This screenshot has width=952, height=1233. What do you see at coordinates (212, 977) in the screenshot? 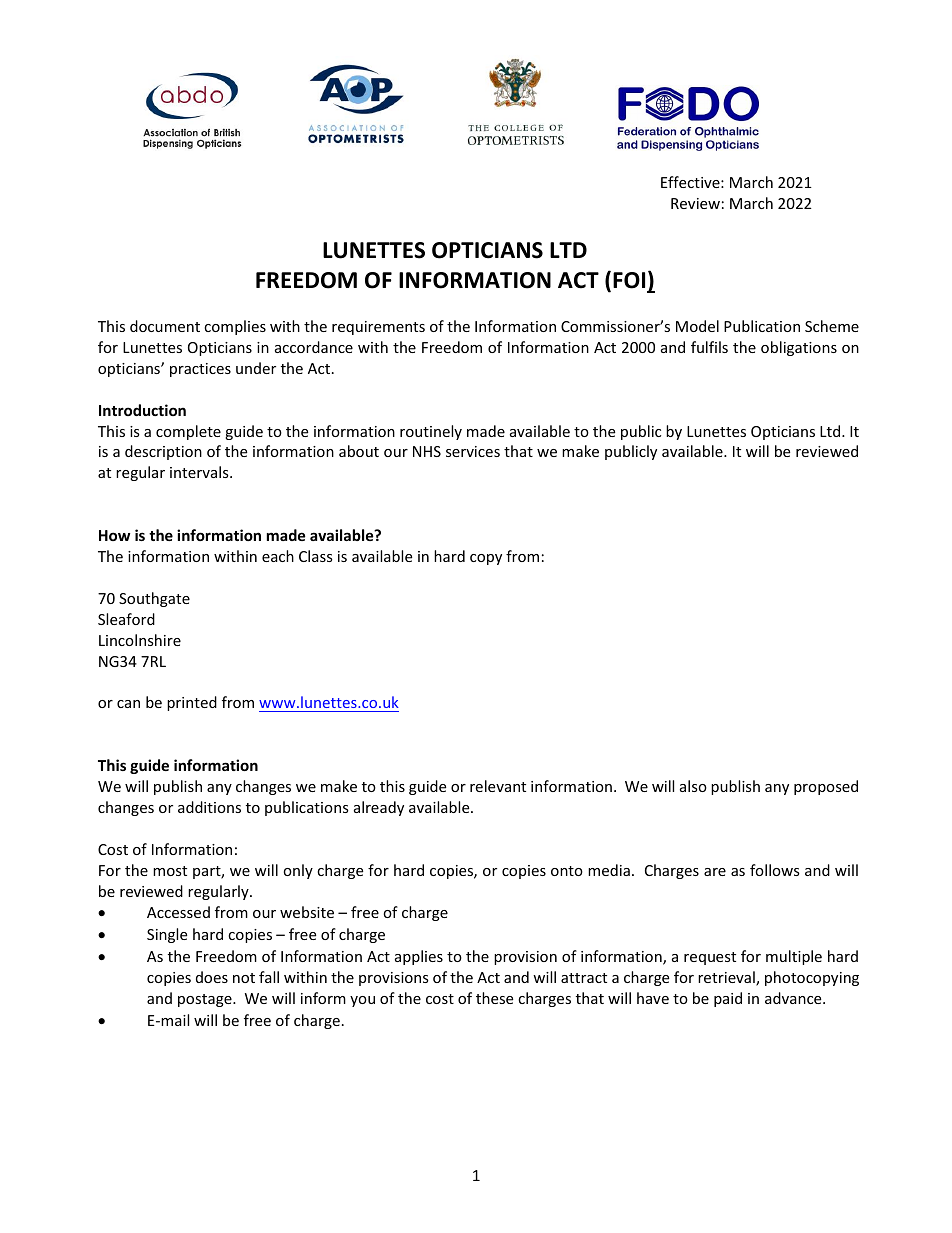
I see `does` at bounding box center [212, 977].
